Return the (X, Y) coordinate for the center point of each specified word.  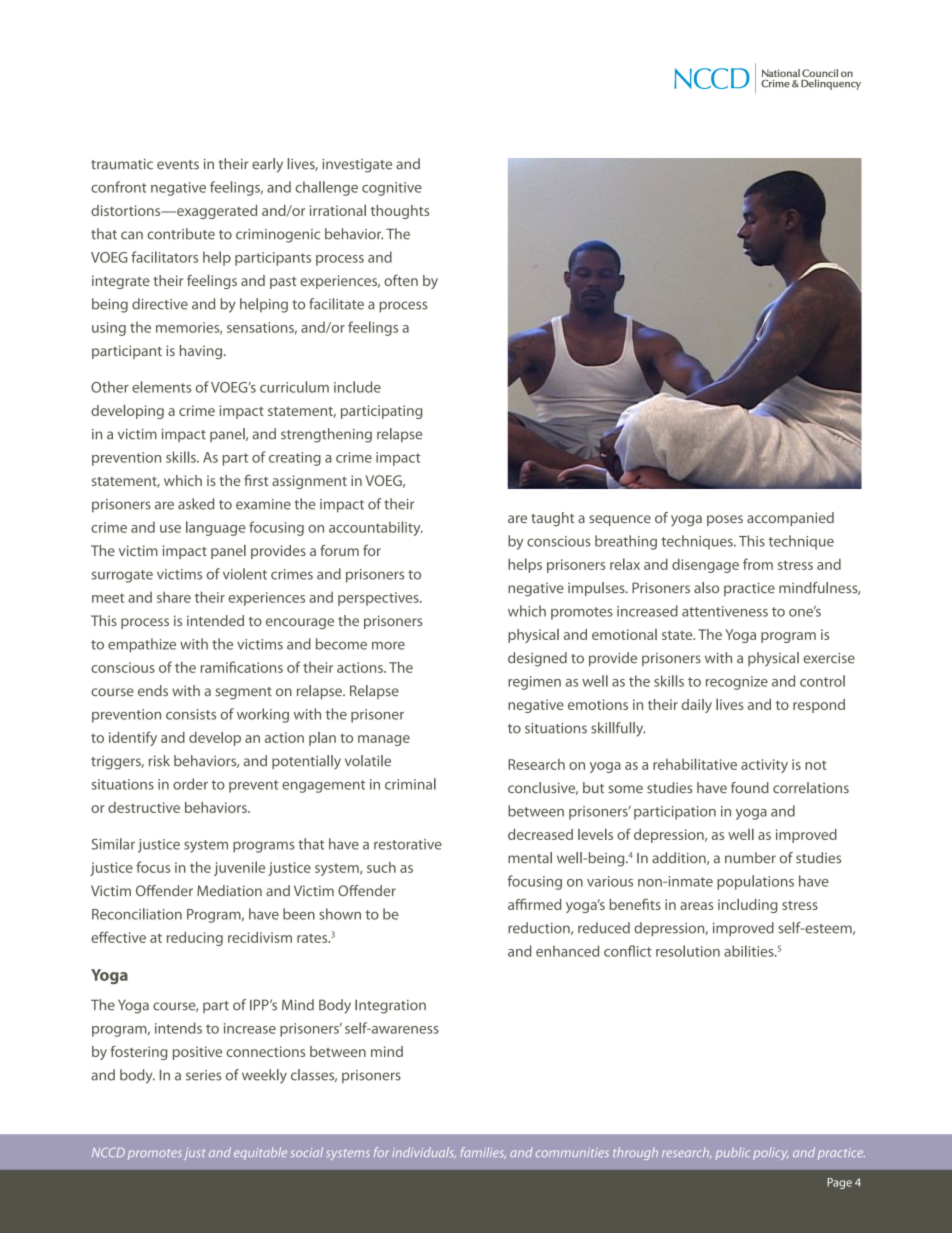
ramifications (242, 667)
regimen (534, 683)
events (178, 165)
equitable (260, 1153)
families (483, 1153)
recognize (737, 683)
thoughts (400, 212)
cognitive (392, 189)
